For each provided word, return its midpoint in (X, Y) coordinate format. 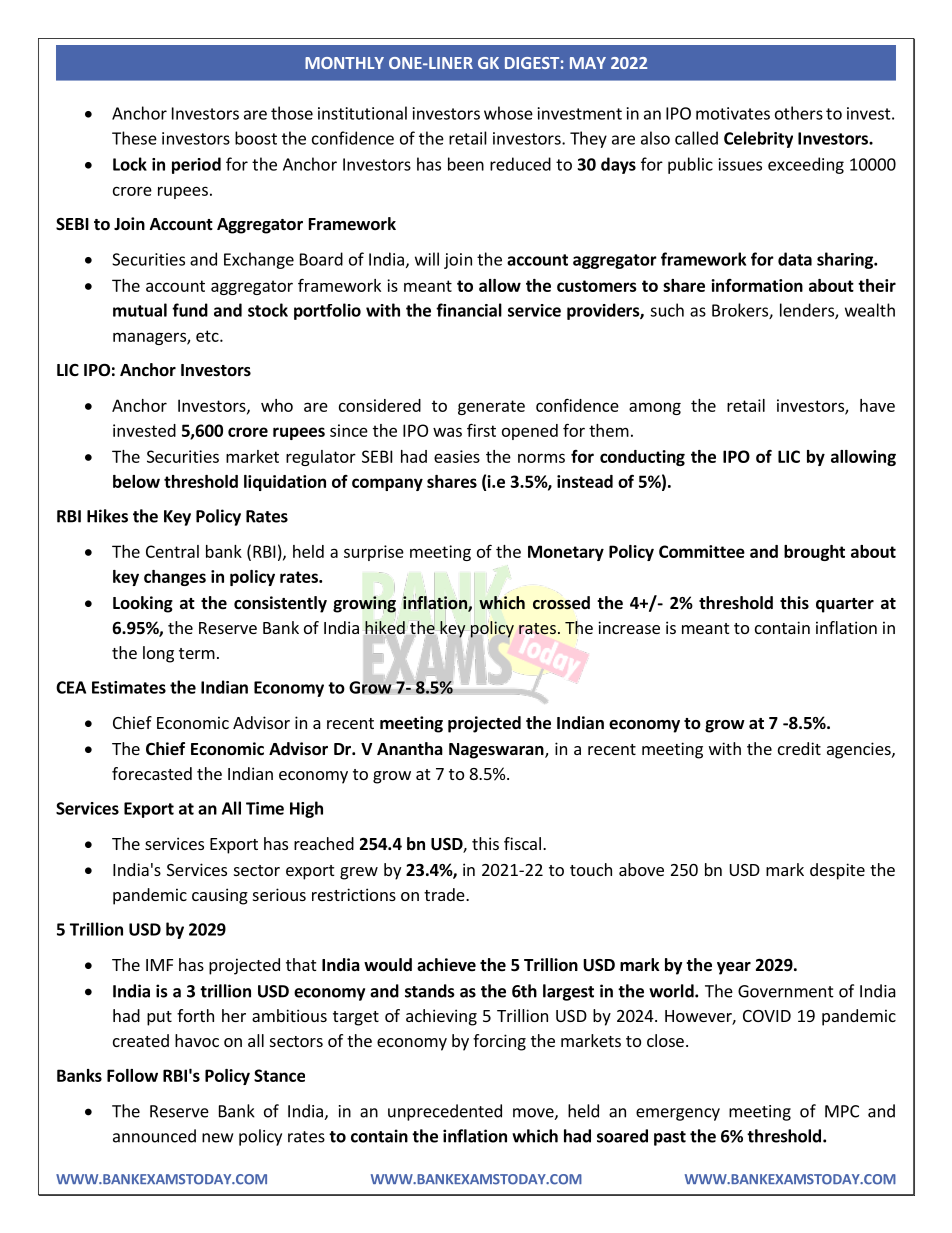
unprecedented (445, 1112)
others (799, 113)
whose (508, 113)
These (134, 138)
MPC (842, 1111)
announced (154, 1136)
